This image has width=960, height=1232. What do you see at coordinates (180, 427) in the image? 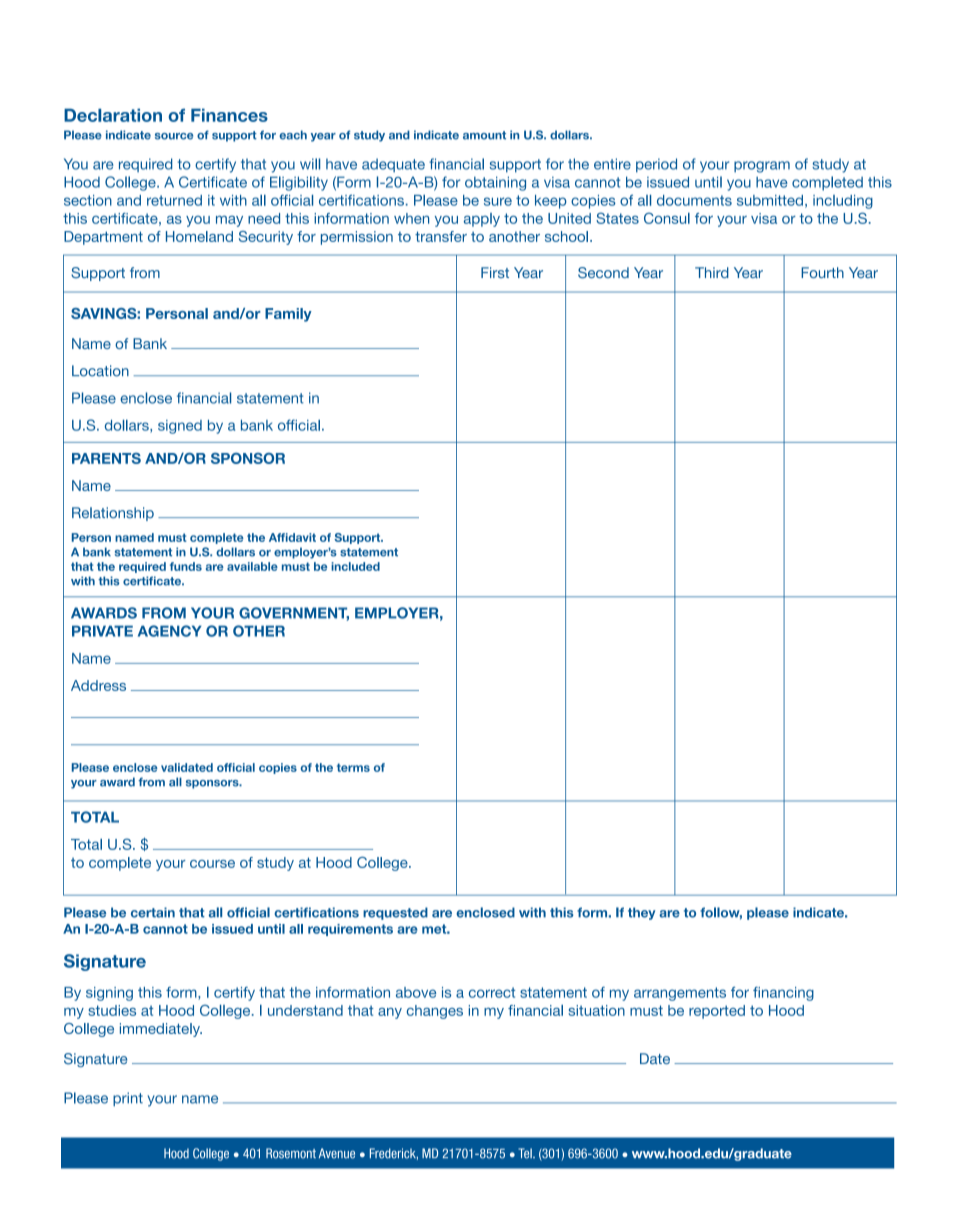
I see `signed` at bounding box center [180, 427].
